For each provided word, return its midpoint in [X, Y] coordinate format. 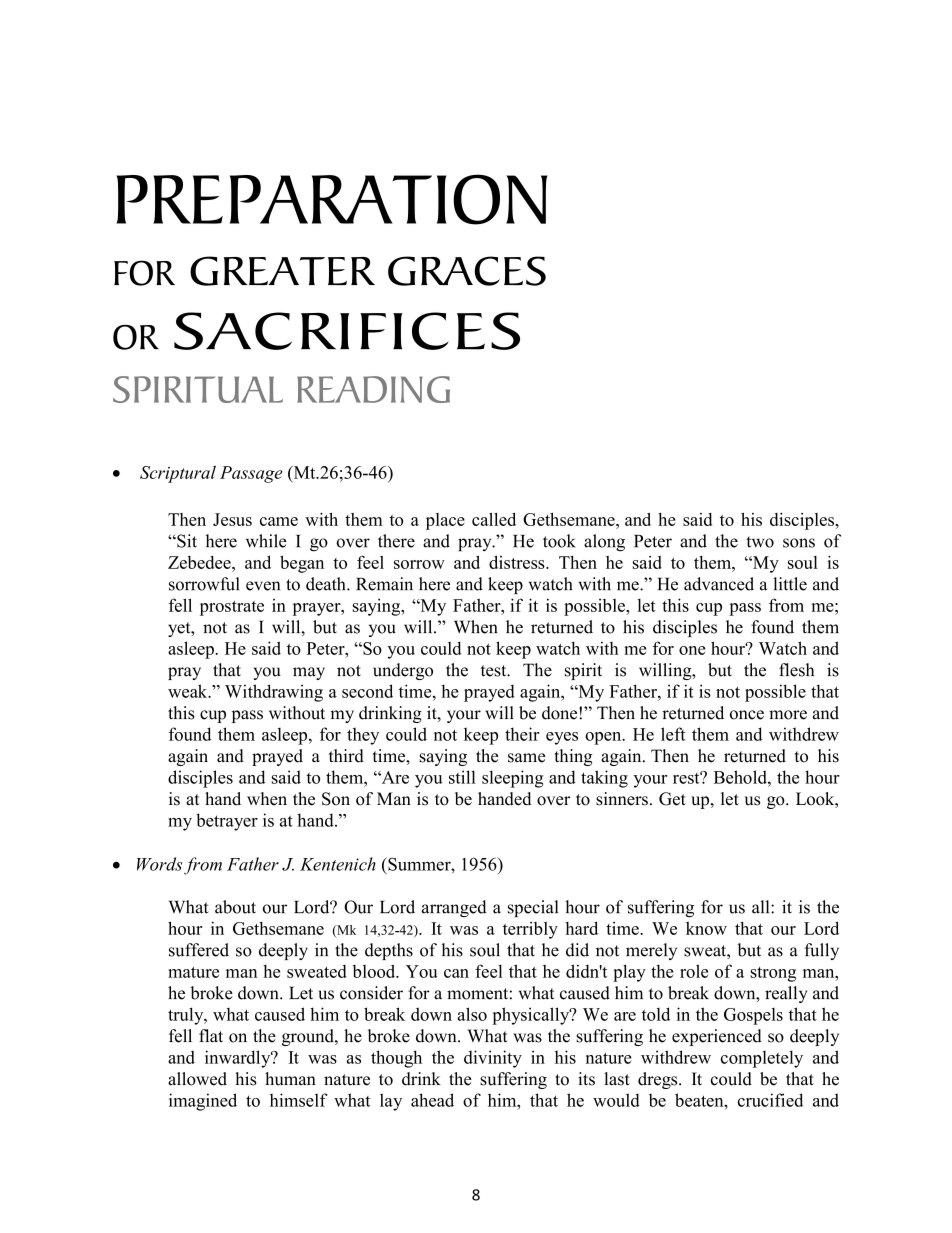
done [561, 713]
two [760, 542]
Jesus [232, 519]
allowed [197, 1079]
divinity [493, 1059]
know [706, 928]
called [494, 519]
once [747, 715]
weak [189, 691]
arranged [454, 908]
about [235, 907]
